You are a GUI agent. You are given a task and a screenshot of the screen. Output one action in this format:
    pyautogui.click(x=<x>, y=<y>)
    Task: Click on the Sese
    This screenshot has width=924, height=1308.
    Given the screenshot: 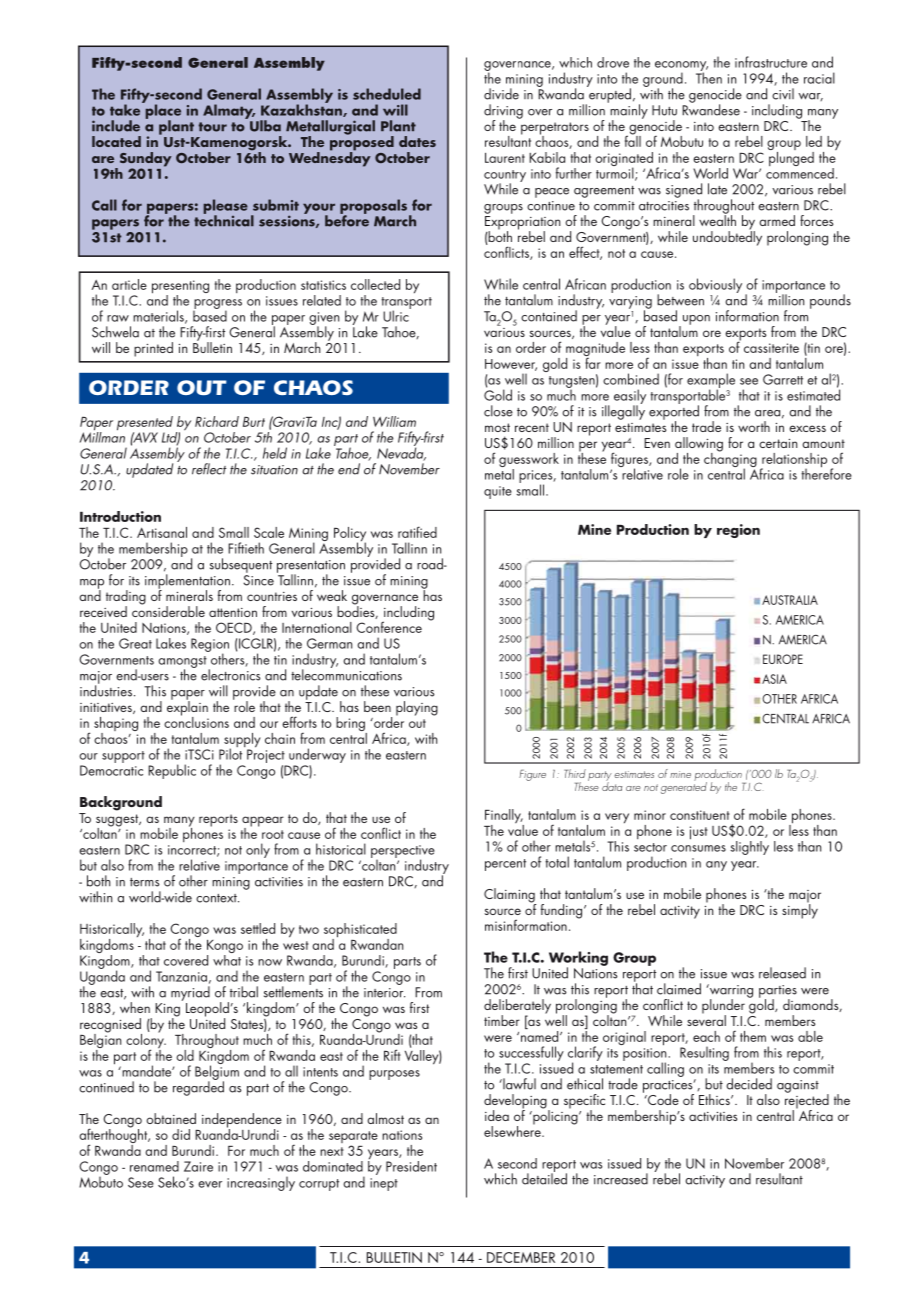 What is the action you would take?
    pyautogui.click(x=141, y=1182)
